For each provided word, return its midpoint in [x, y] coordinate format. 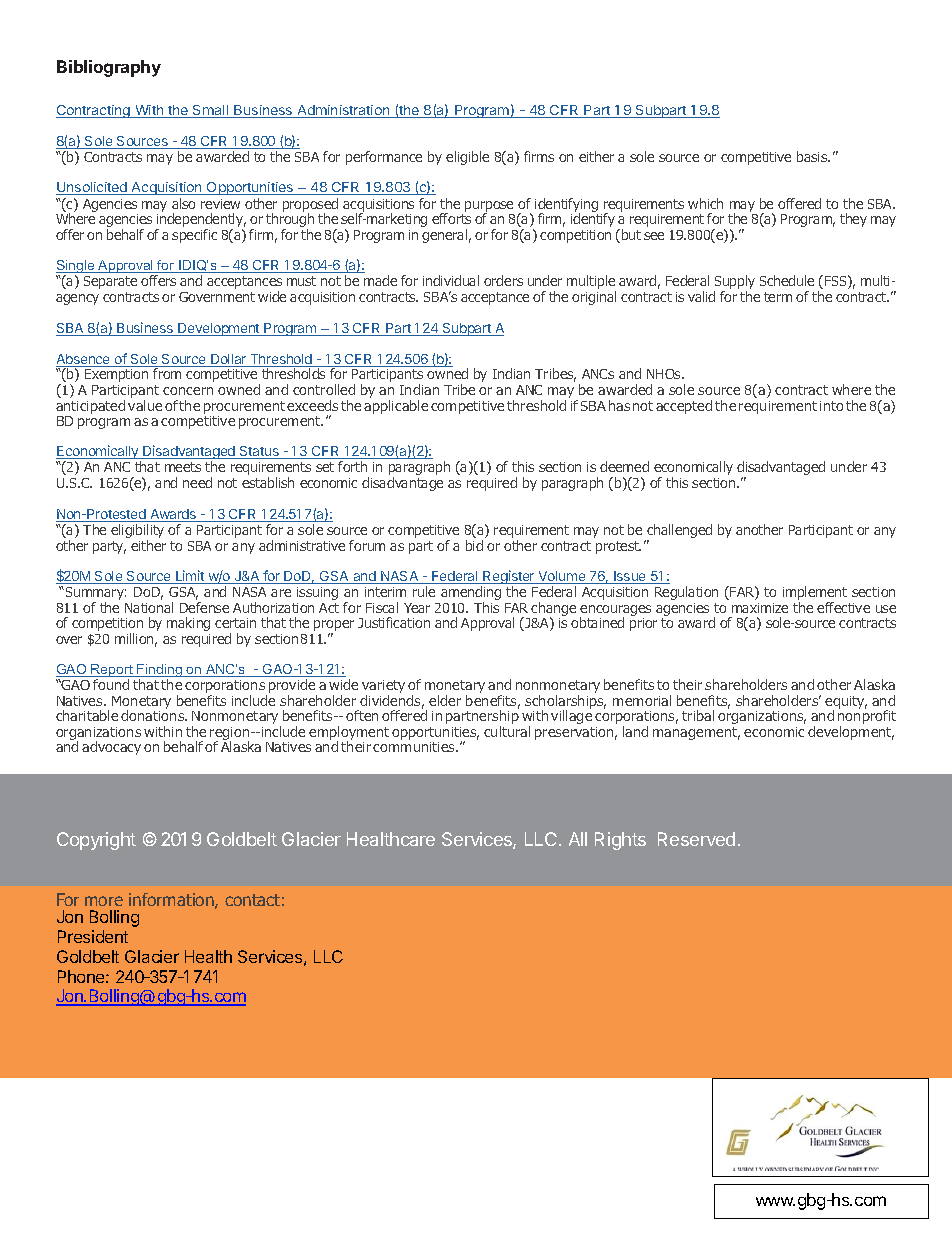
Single [76, 268]
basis [813, 156]
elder [445, 700]
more [104, 901]
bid [474, 545]
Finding [160, 672]
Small [211, 111]
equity [846, 703]
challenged [678, 532]
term [778, 297]
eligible [467, 158]
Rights [620, 841]
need [197, 482]
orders [503, 280]
